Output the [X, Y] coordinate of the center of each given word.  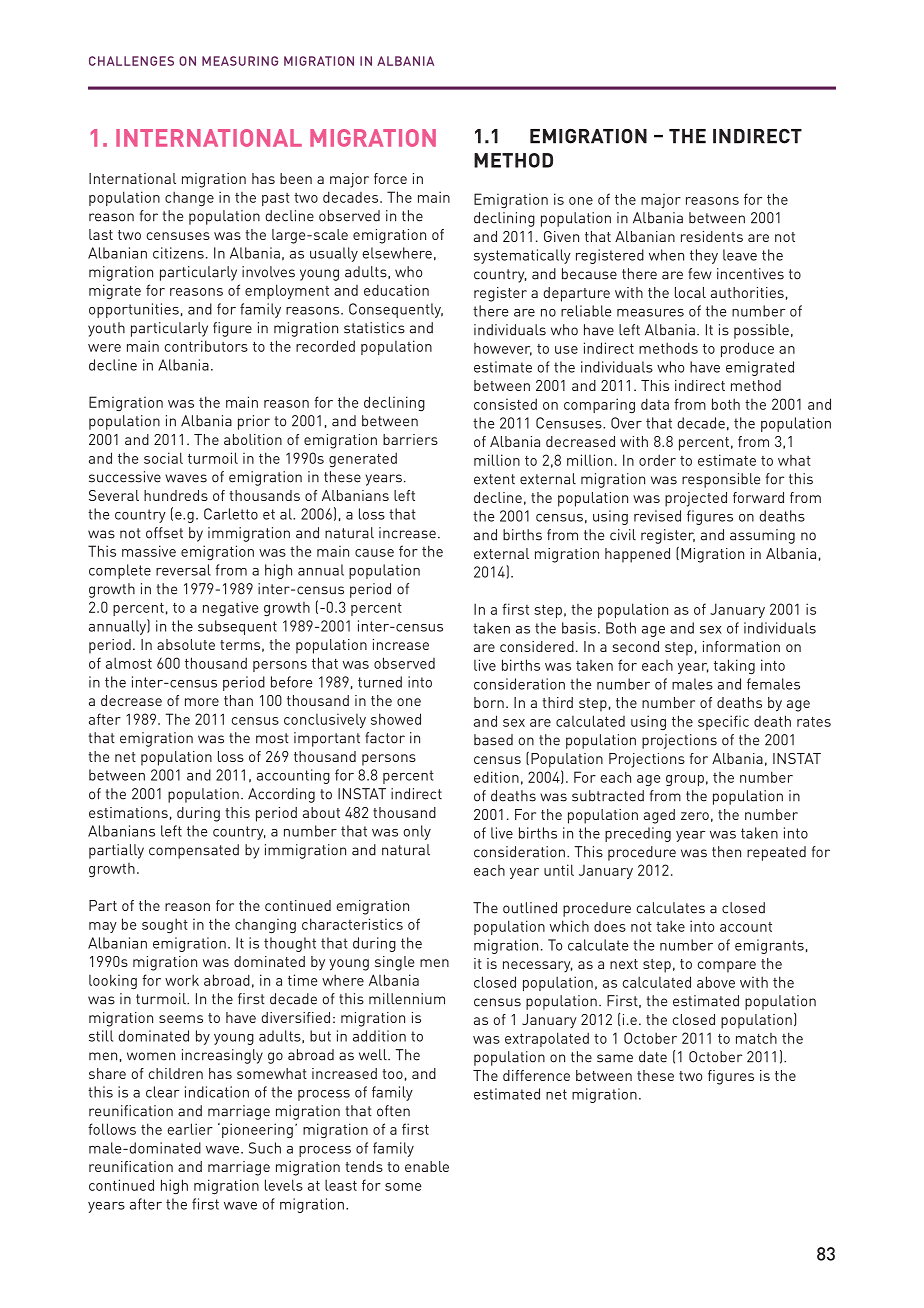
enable [427, 1166]
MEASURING [240, 61]
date [653, 1057]
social [163, 458]
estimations [128, 812]
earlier [190, 1129]
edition [496, 777]
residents [712, 236]
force [390, 178]
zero [695, 816]
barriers [410, 439]
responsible [721, 480]
